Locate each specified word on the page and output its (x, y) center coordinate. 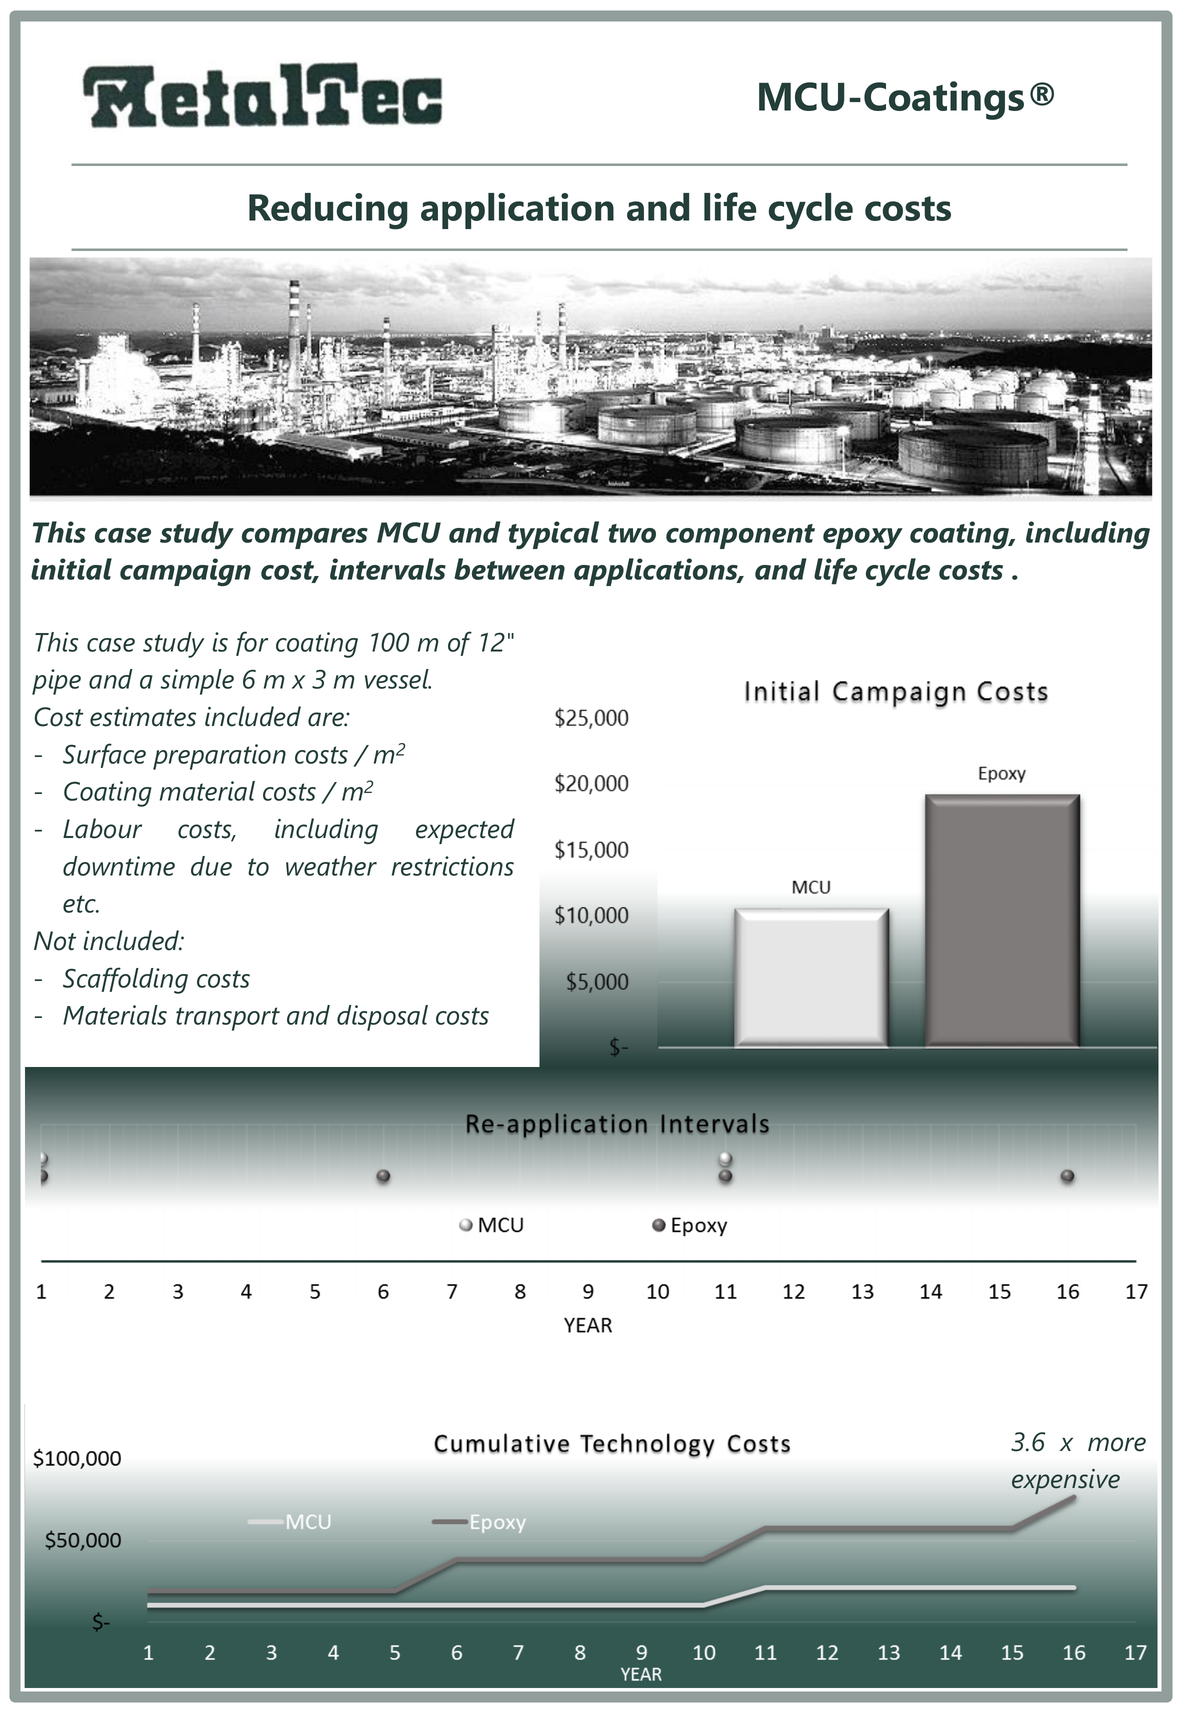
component (740, 536)
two (632, 533)
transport (228, 1019)
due (211, 866)
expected (465, 831)
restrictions (453, 866)
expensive (1066, 1483)
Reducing (328, 211)
